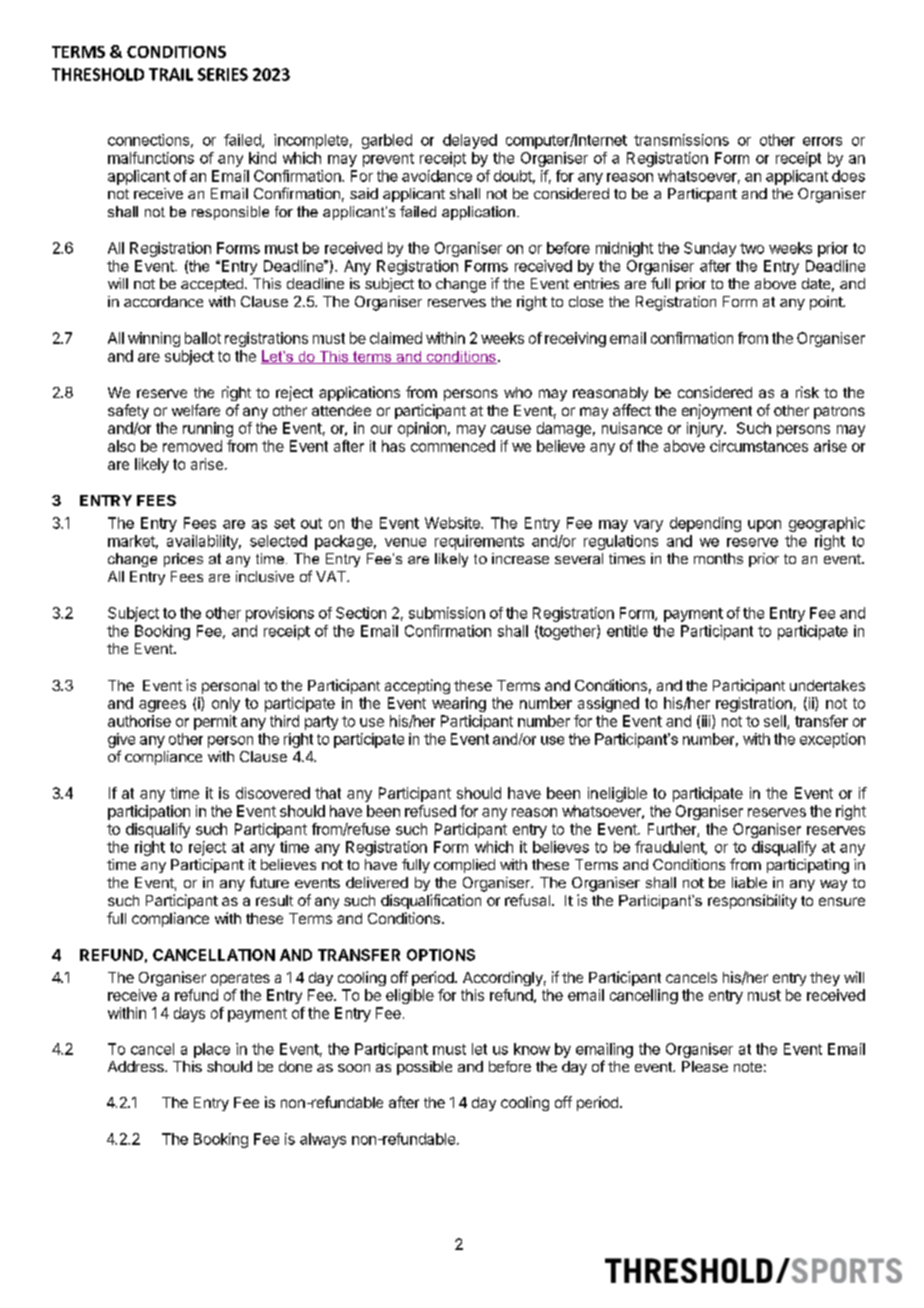 The width and height of the page is (924, 1308). I want to click on Address, so click(137, 1066).
